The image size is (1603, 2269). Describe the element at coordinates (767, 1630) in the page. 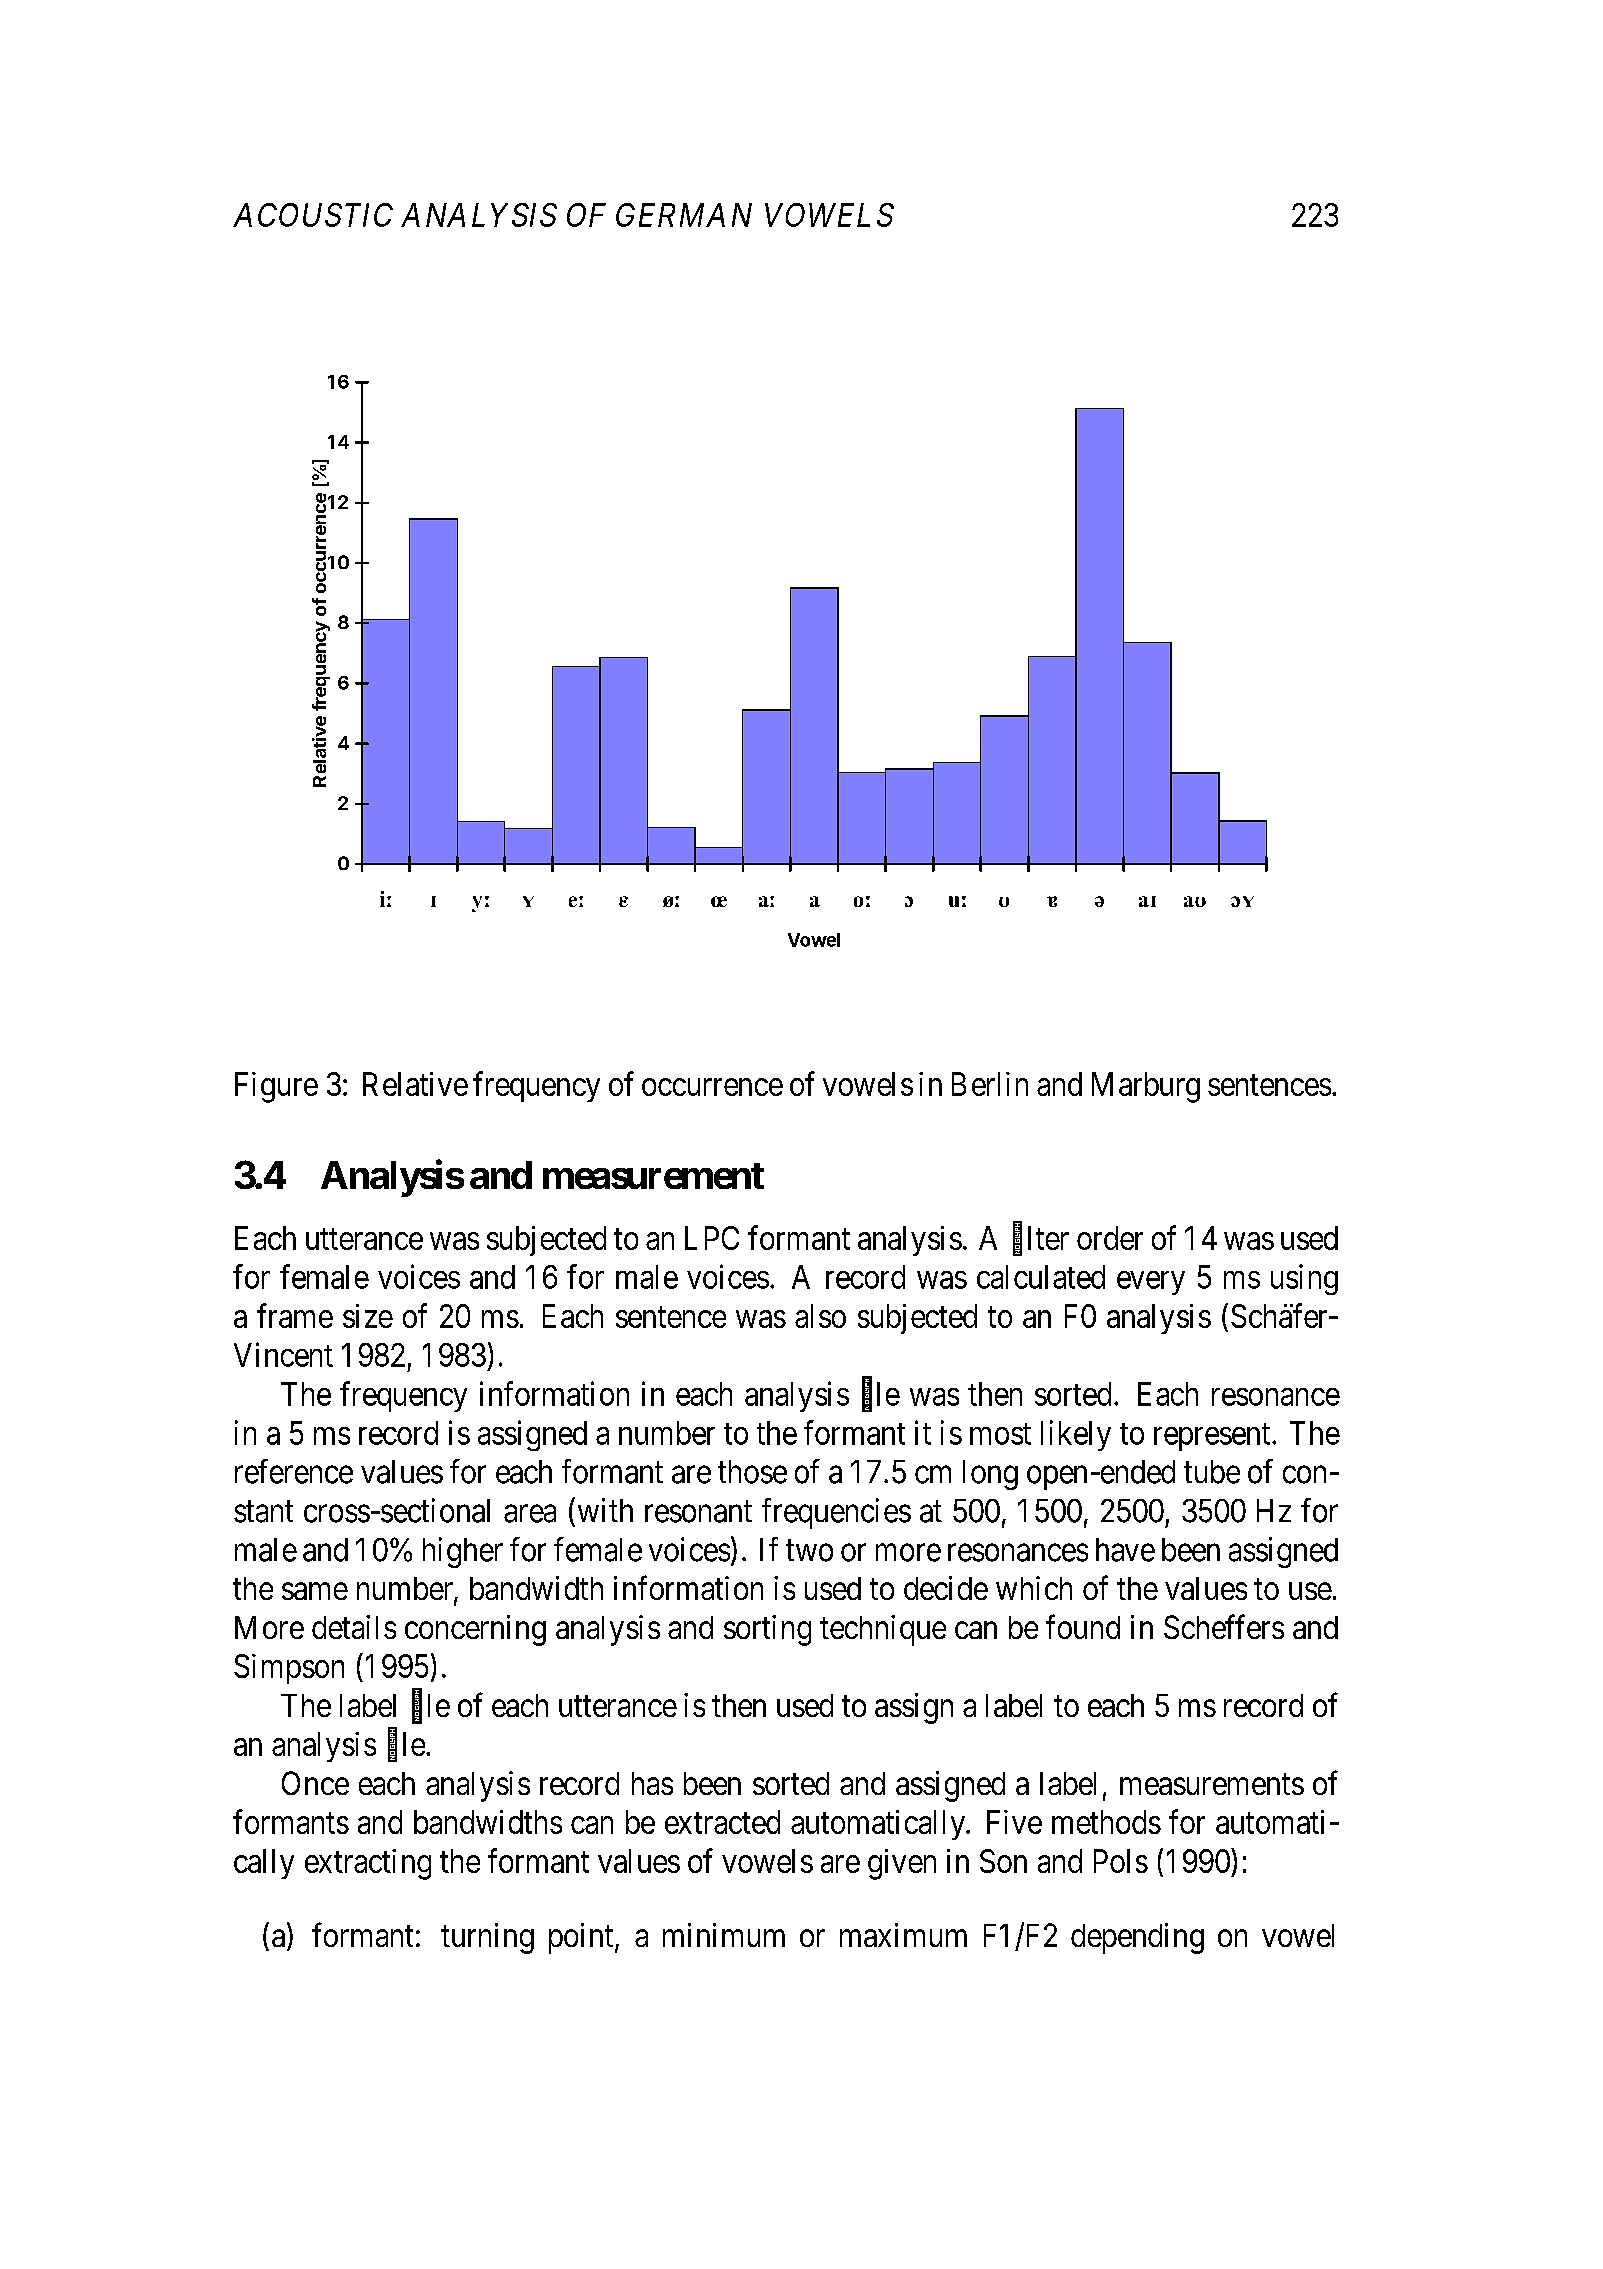

I see `sorting` at that location.
